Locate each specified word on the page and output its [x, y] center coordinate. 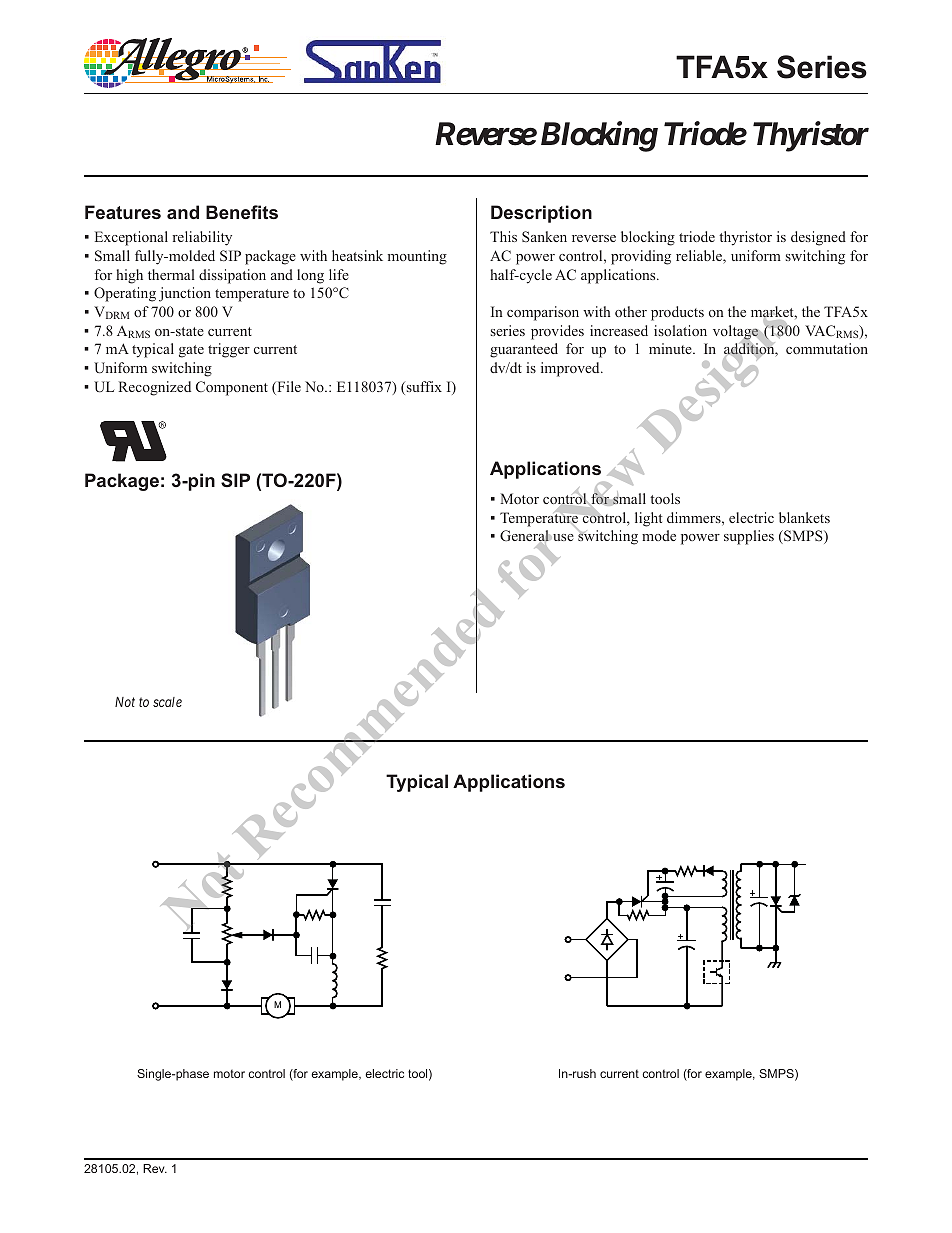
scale [167, 702]
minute [671, 348]
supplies [749, 537]
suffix [423, 388]
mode [659, 535]
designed [818, 238]
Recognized [155, 388]
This [503, 236]
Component [232, 388]
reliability [202, 238]
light [648, 519]
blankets [804, 517]
